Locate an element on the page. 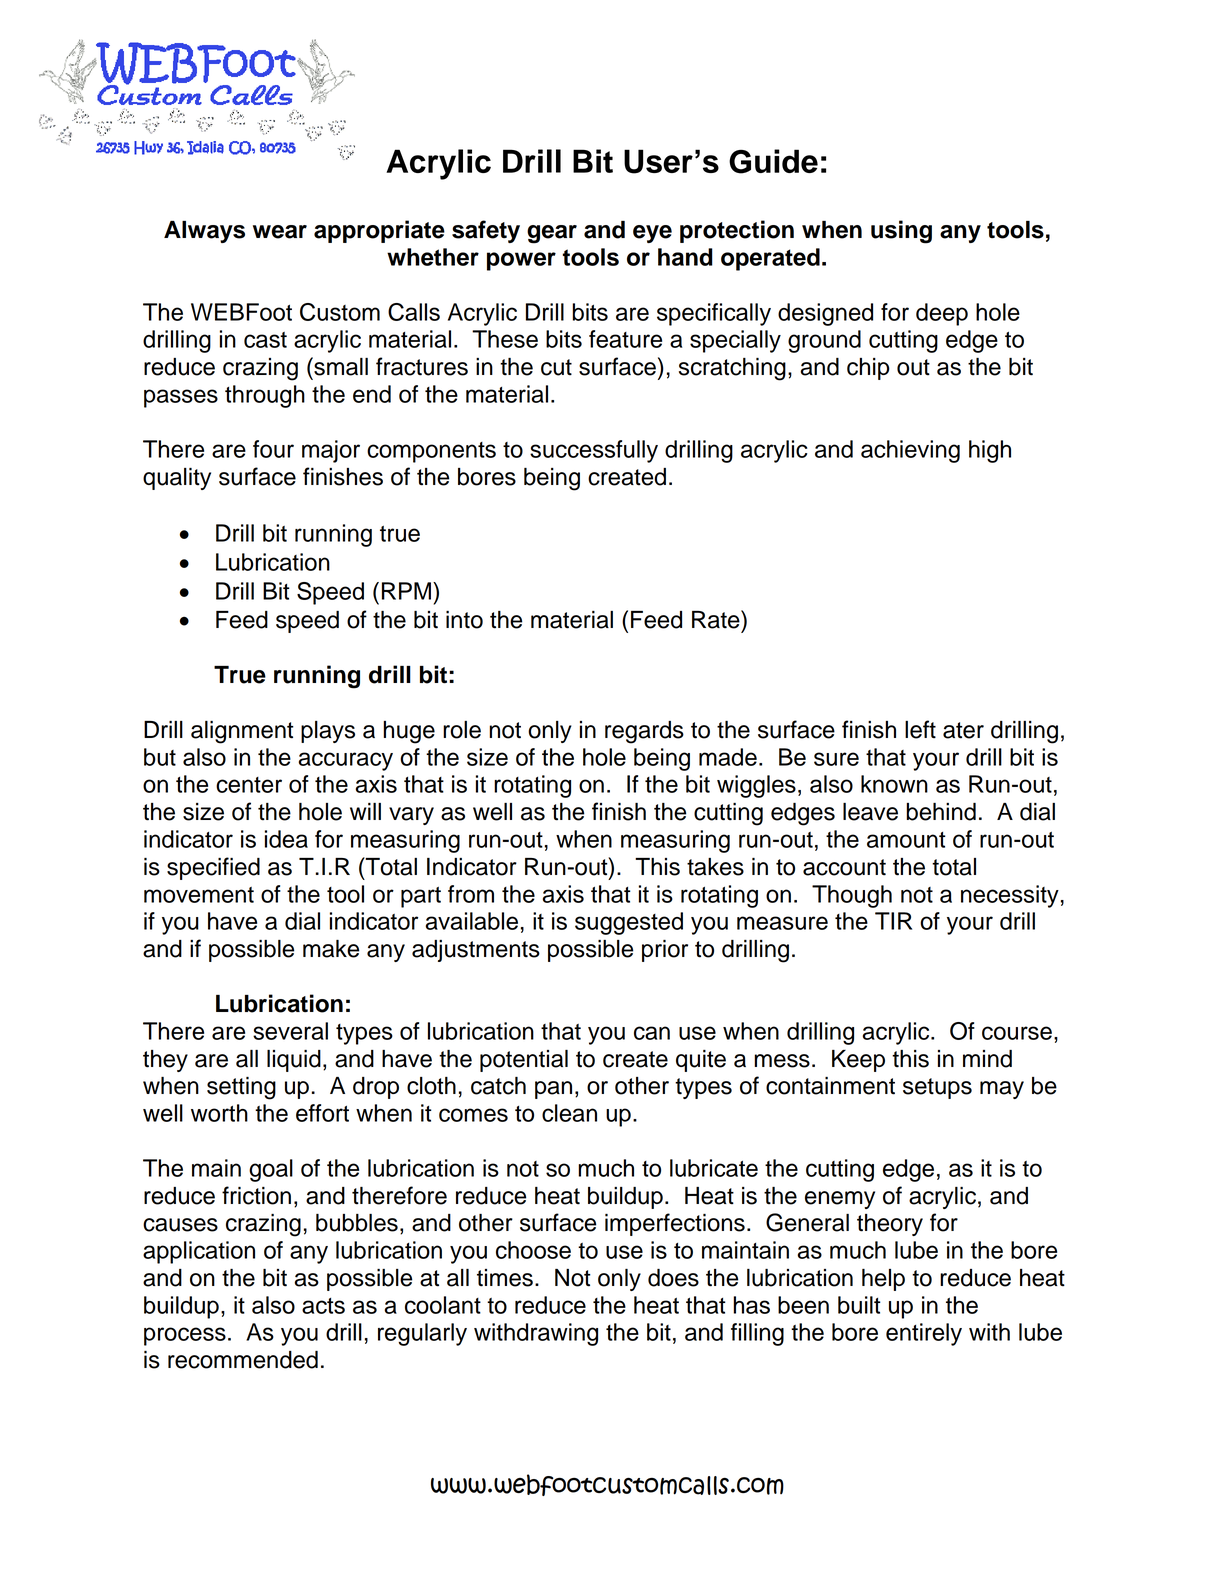 The width and height of the image is (1215, 1573). gear is located at coordinates (552, 234).
